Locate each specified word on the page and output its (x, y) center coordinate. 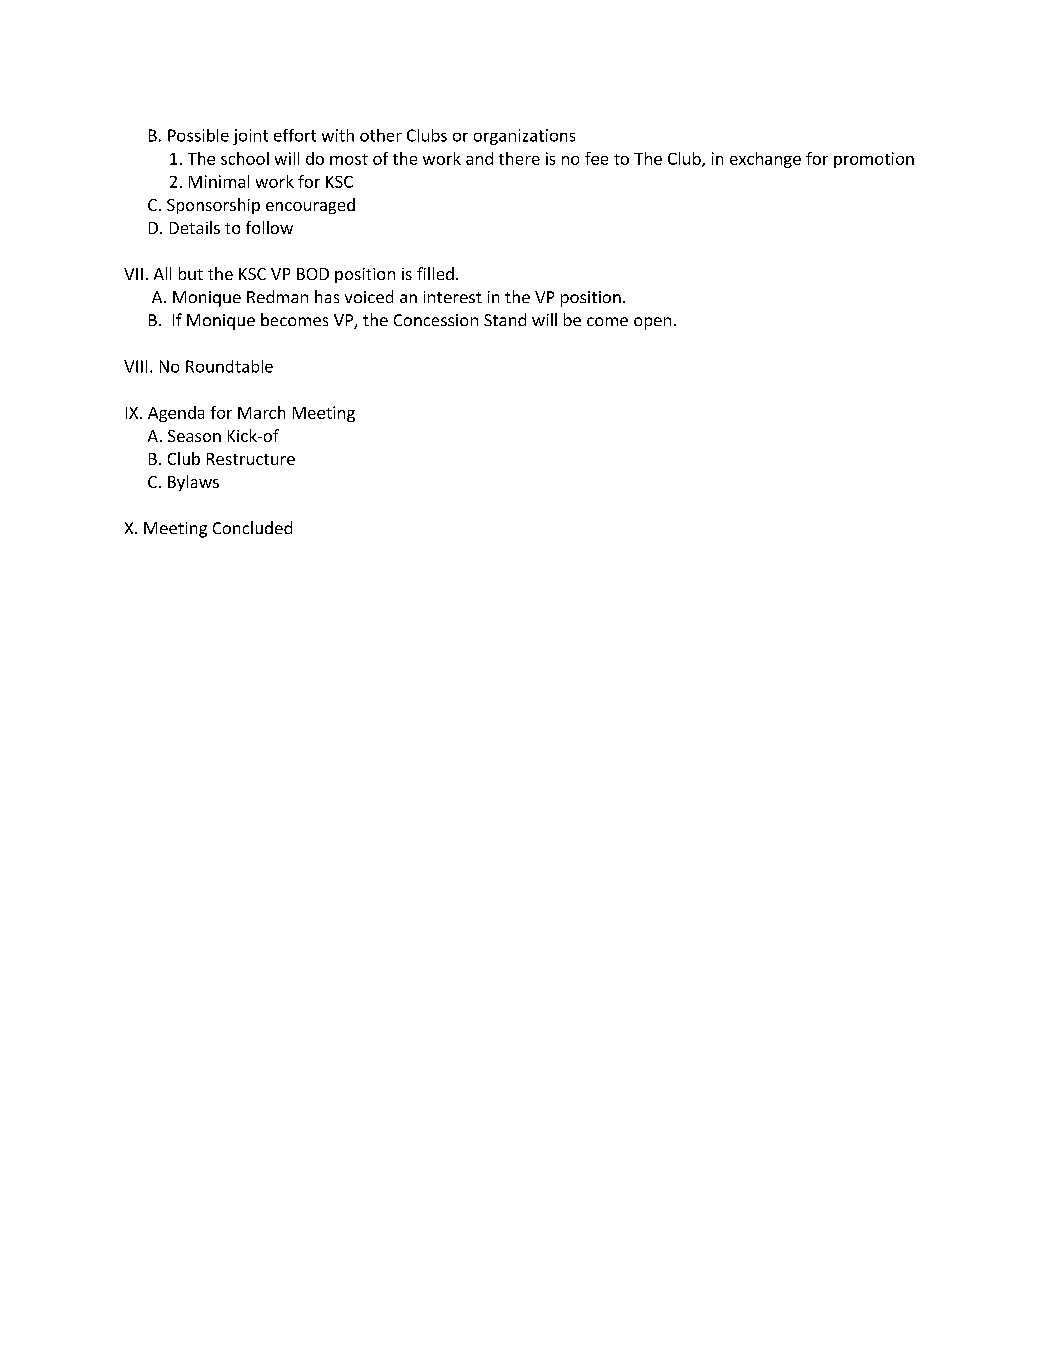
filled (435, 273)
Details (195, 227)
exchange (765, 160)
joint (250, 137)
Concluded (252, 527)
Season (194, 436)
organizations (524, 137)
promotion (874, 160)
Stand (505, 319)
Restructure (251, 459)
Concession (436, 320)
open (652, 323)
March (261, 412)
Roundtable (229, 366)
